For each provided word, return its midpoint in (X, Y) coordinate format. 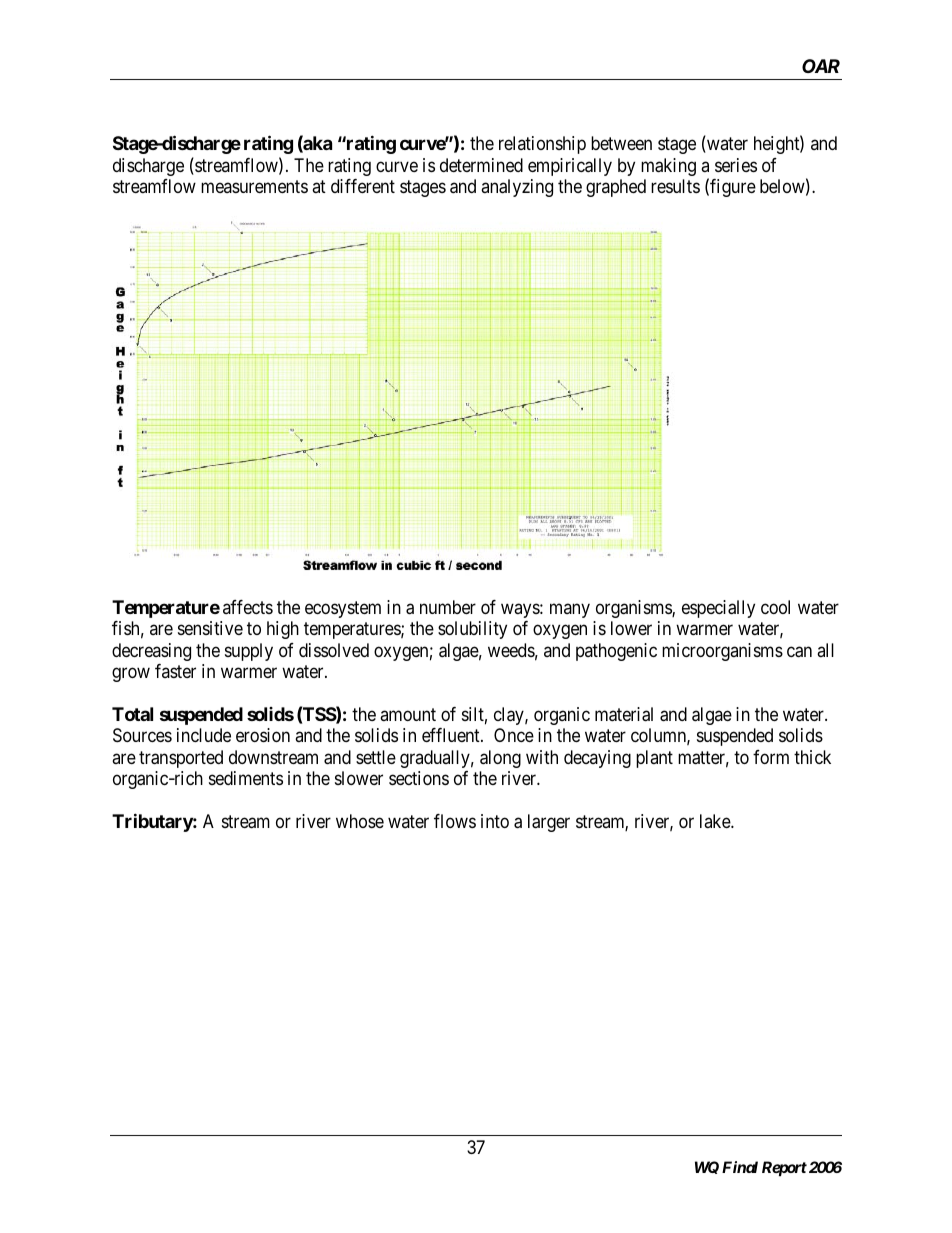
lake (716, 821)
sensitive (210, 628)
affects (248, 607)
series (736, 165)
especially (718, 609)
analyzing (517, 188)
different (363, 186)
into (495, 821)
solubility (472, 630)
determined (481, 165)
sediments (246, 778)
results (675, 186)
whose (360, 821)
